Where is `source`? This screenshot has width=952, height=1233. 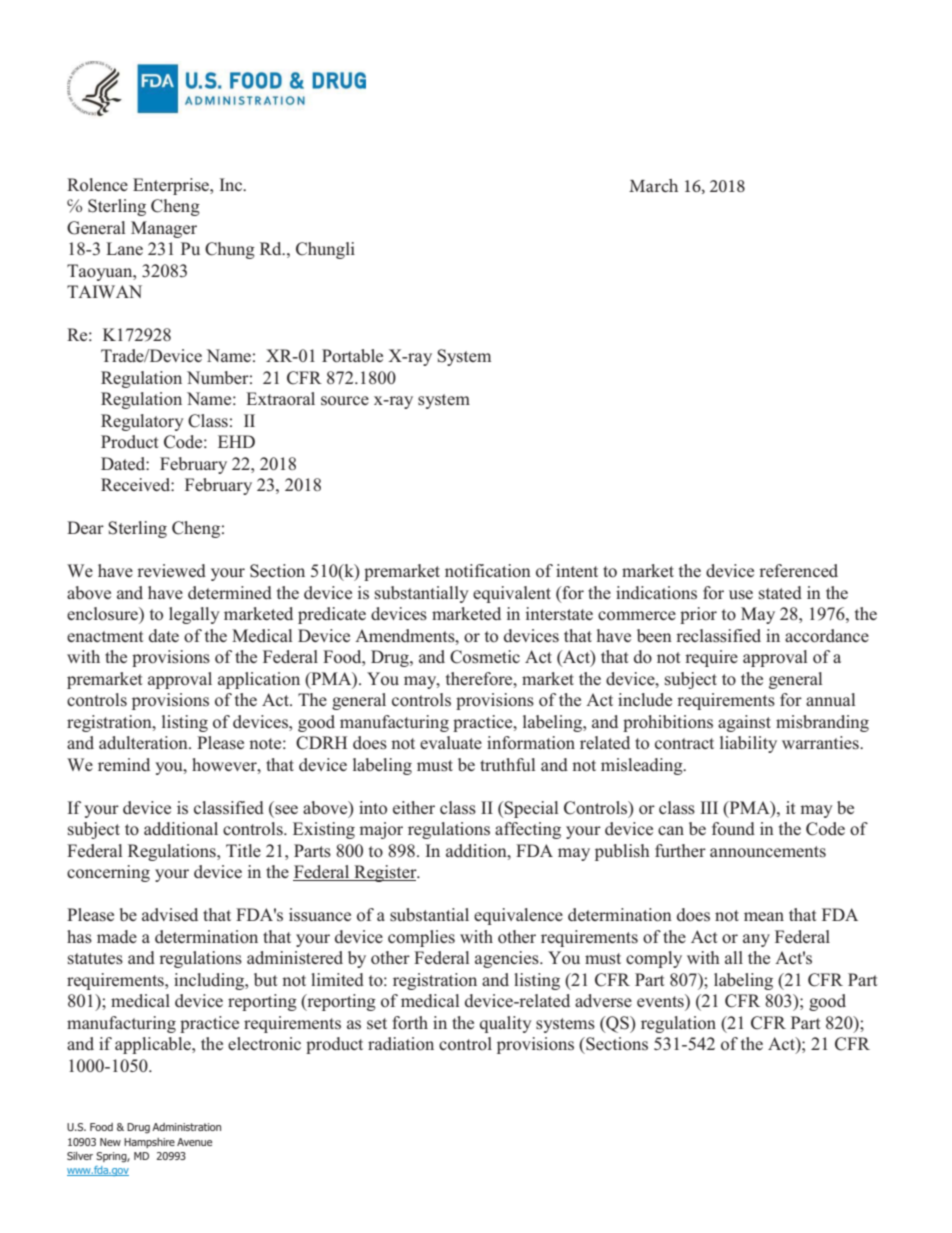
source is located at coordinates (345, 400).
